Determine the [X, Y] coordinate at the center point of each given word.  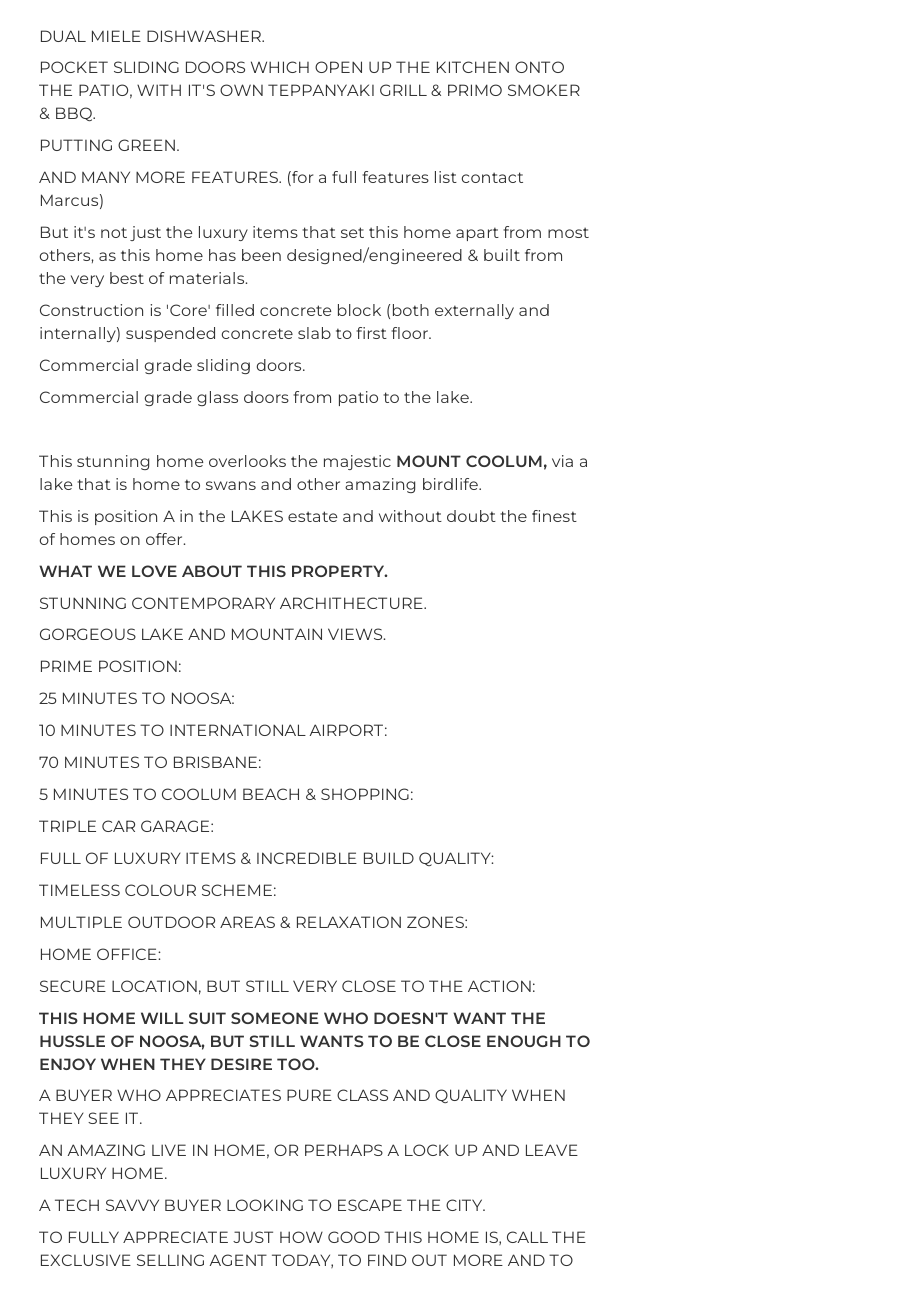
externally [474, 311]
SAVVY [132, 1205]
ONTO [539, 67]
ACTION [499, 986]
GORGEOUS [88, 634]
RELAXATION [349, 922]
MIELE [116, 36]
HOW [301, 1237]
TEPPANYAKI [321, 90]
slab [314, 333]
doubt [471, 516]
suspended [170, 334]
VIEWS [356, 634]
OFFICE [128, 954]
